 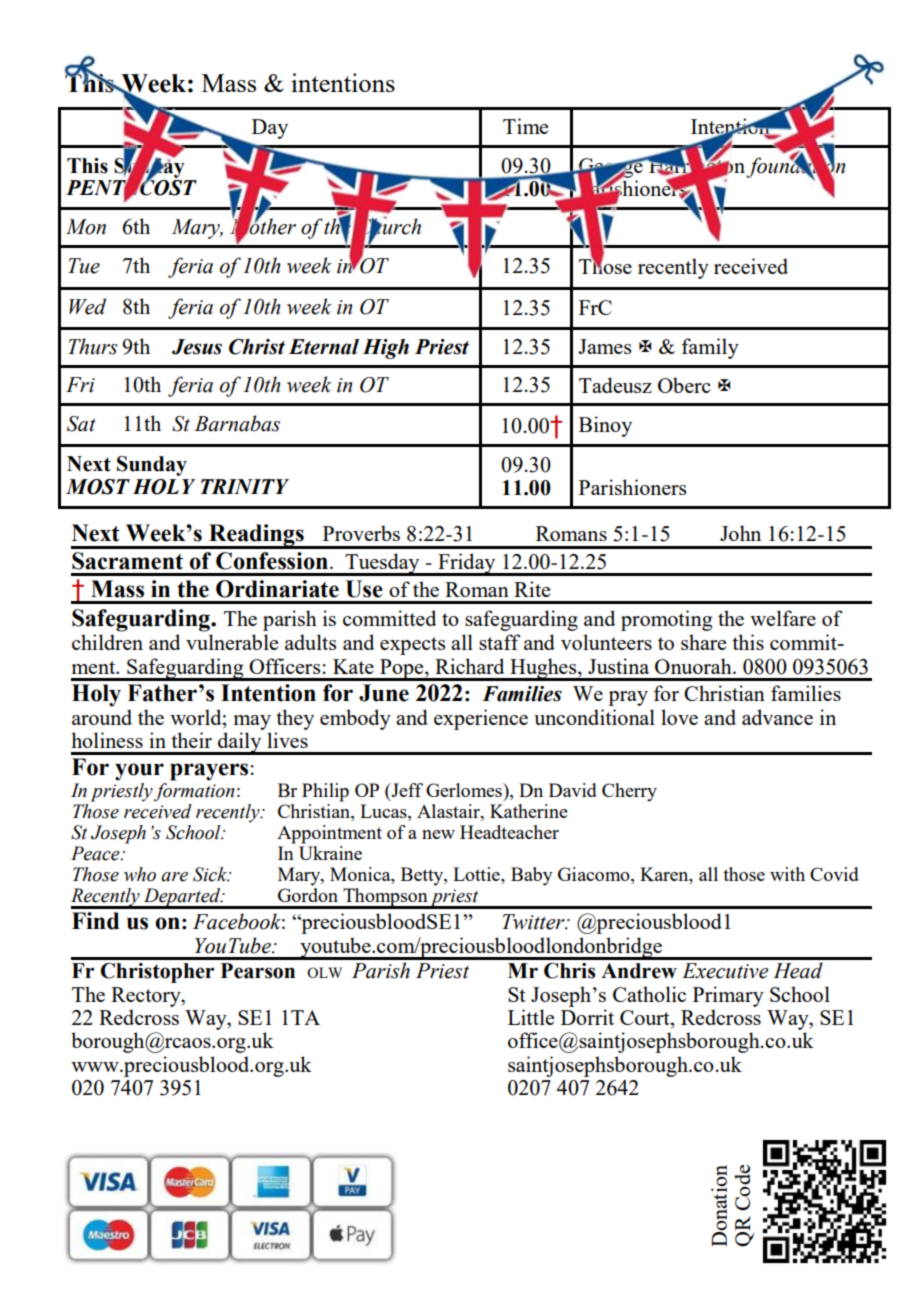 I want to click on Pearson, so click(x=258, y=971).
